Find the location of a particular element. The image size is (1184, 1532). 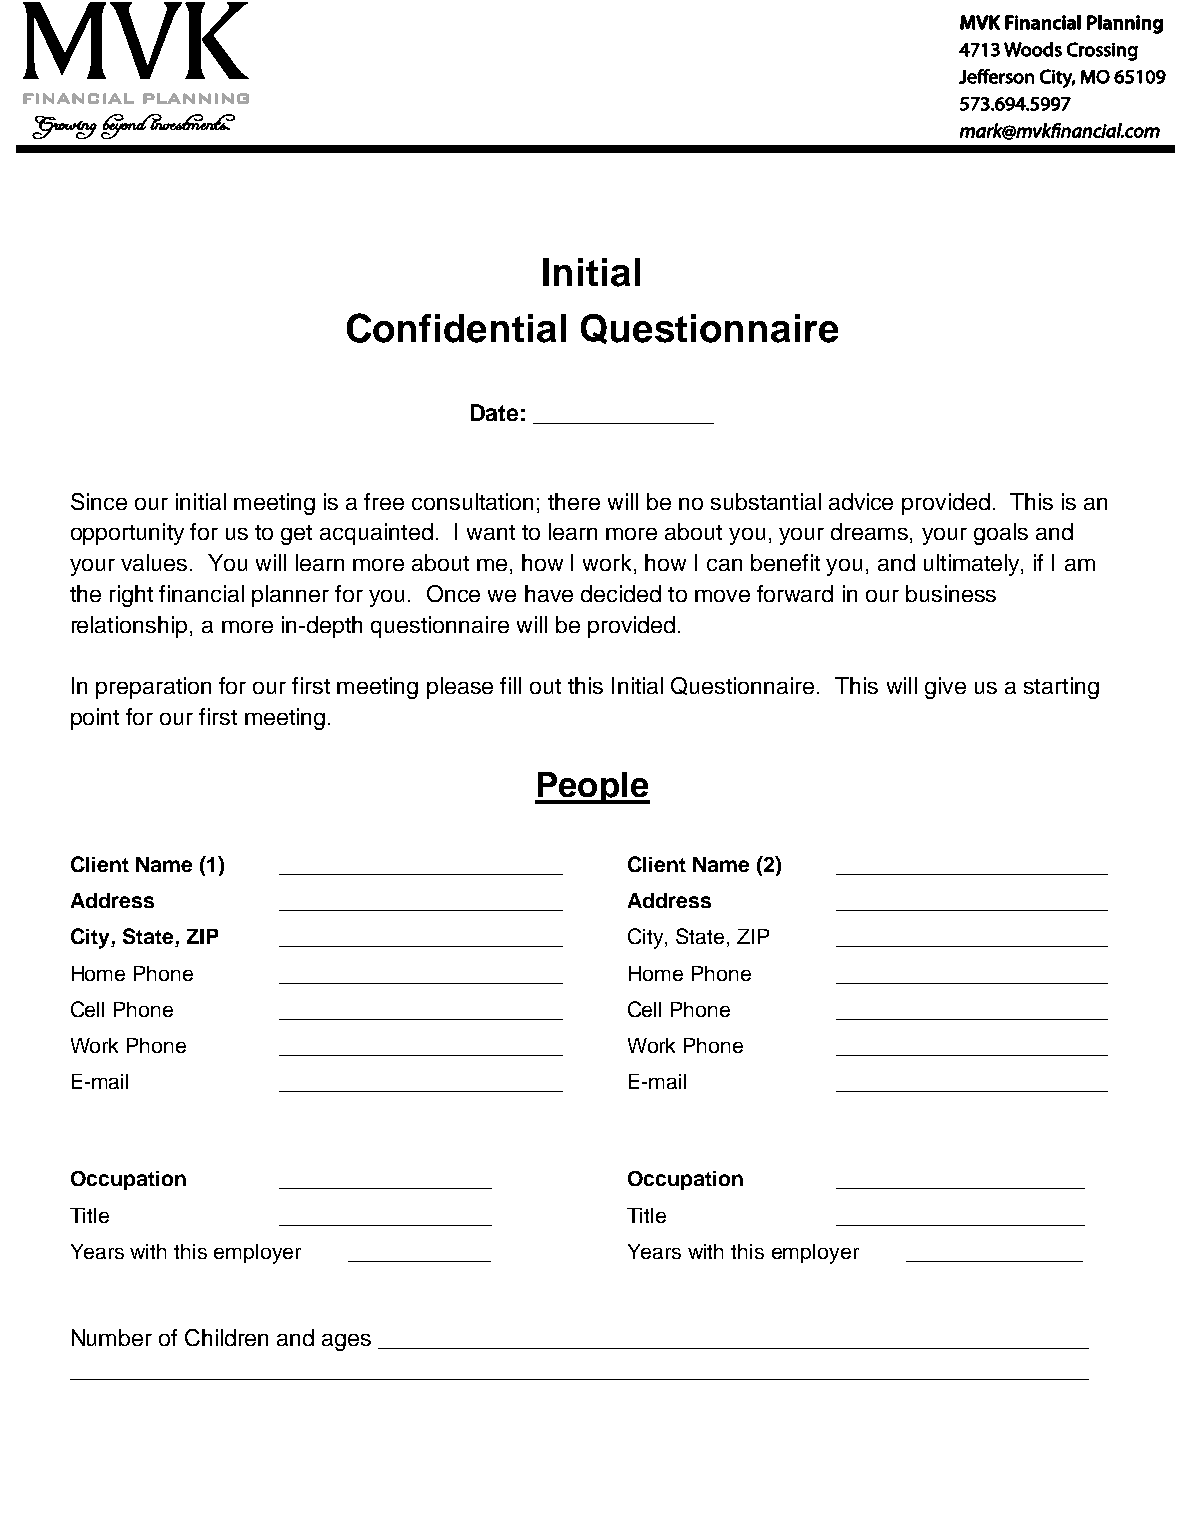

People is located at coordinates (592, 788).
